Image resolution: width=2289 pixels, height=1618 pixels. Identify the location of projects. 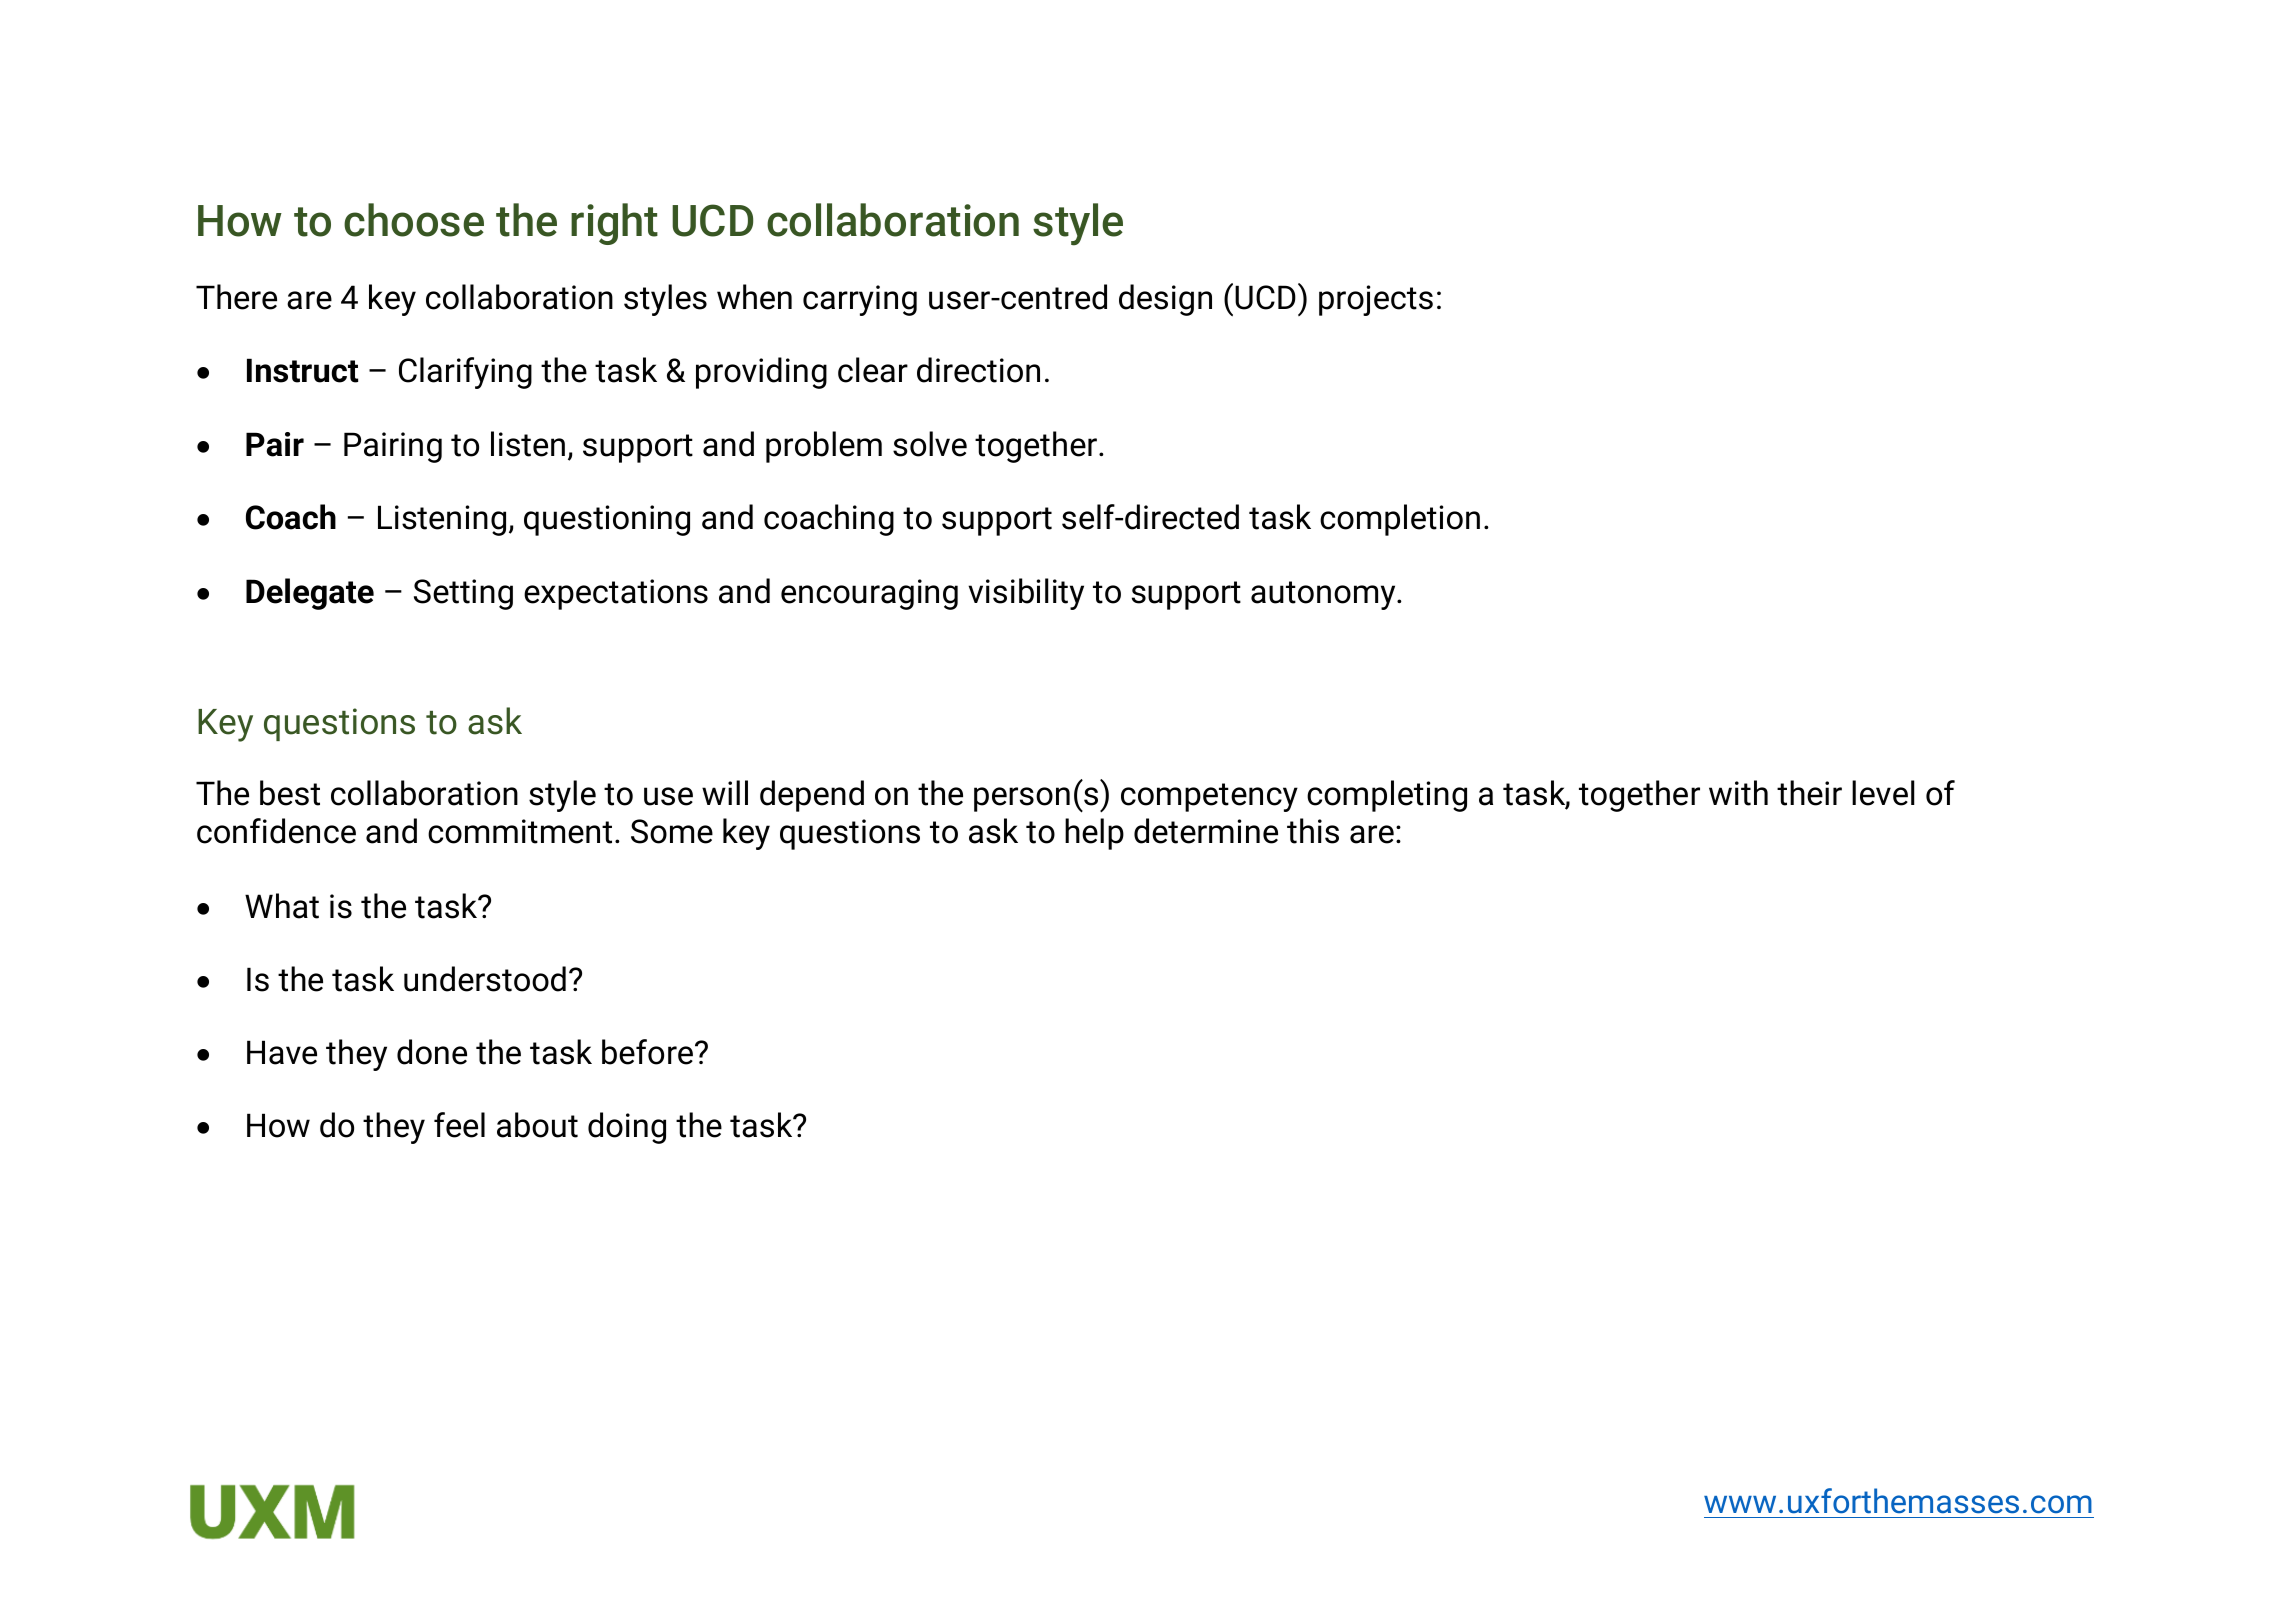
(1376, 300).
